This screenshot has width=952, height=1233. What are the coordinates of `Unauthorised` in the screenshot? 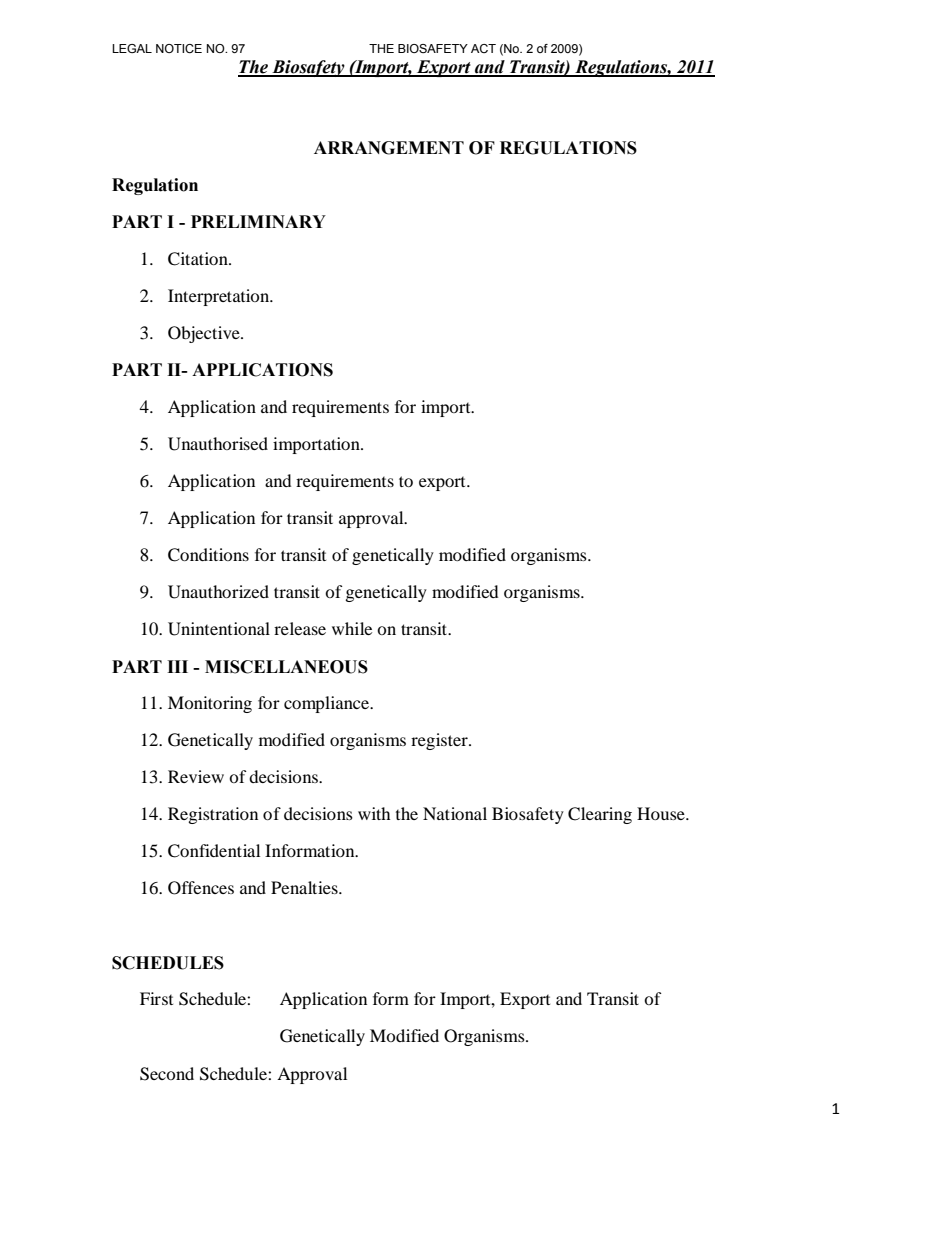 It's located at (218, 444).
